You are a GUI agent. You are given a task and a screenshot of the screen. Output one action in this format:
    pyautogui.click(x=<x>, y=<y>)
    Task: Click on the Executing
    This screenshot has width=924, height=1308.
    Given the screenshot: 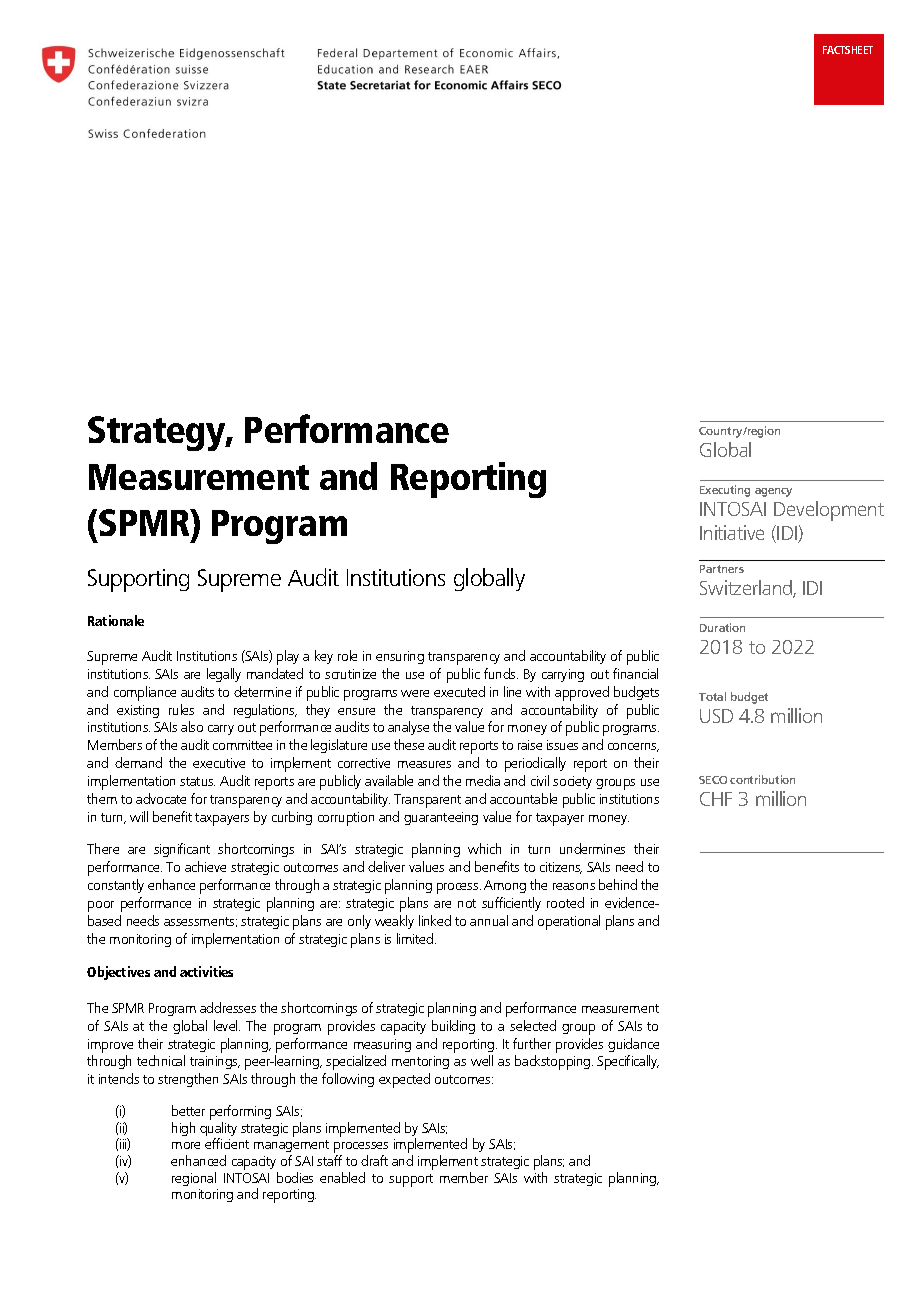 What is the action you would take?
    pyautogui.click(x=725, y=491)
